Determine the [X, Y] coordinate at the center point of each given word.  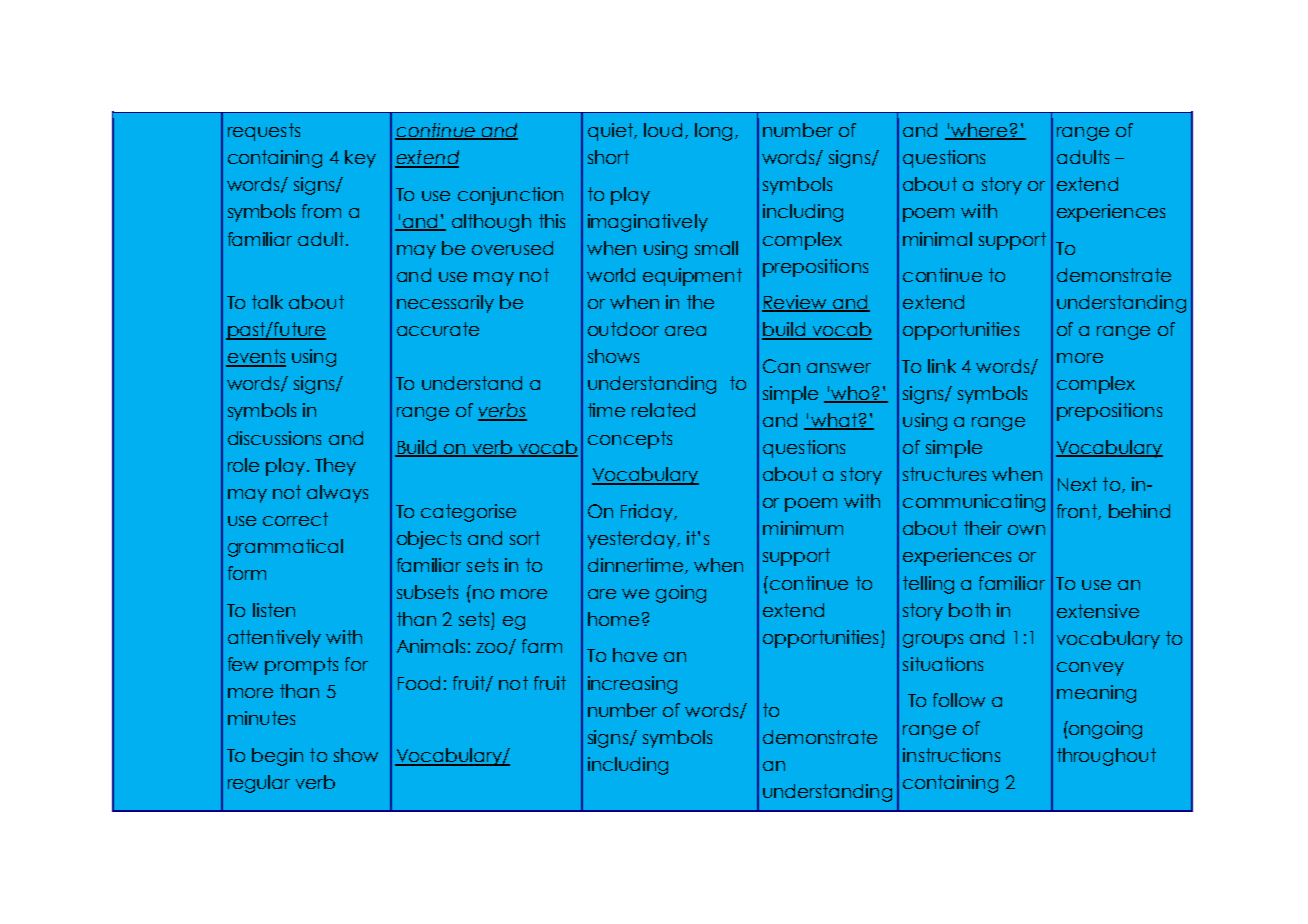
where [979, 131]
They [335, 467]
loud [663, 130]
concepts [630, 440]
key [360, 159]
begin [277, 757]
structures [944, 474]
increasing [632, 685]
